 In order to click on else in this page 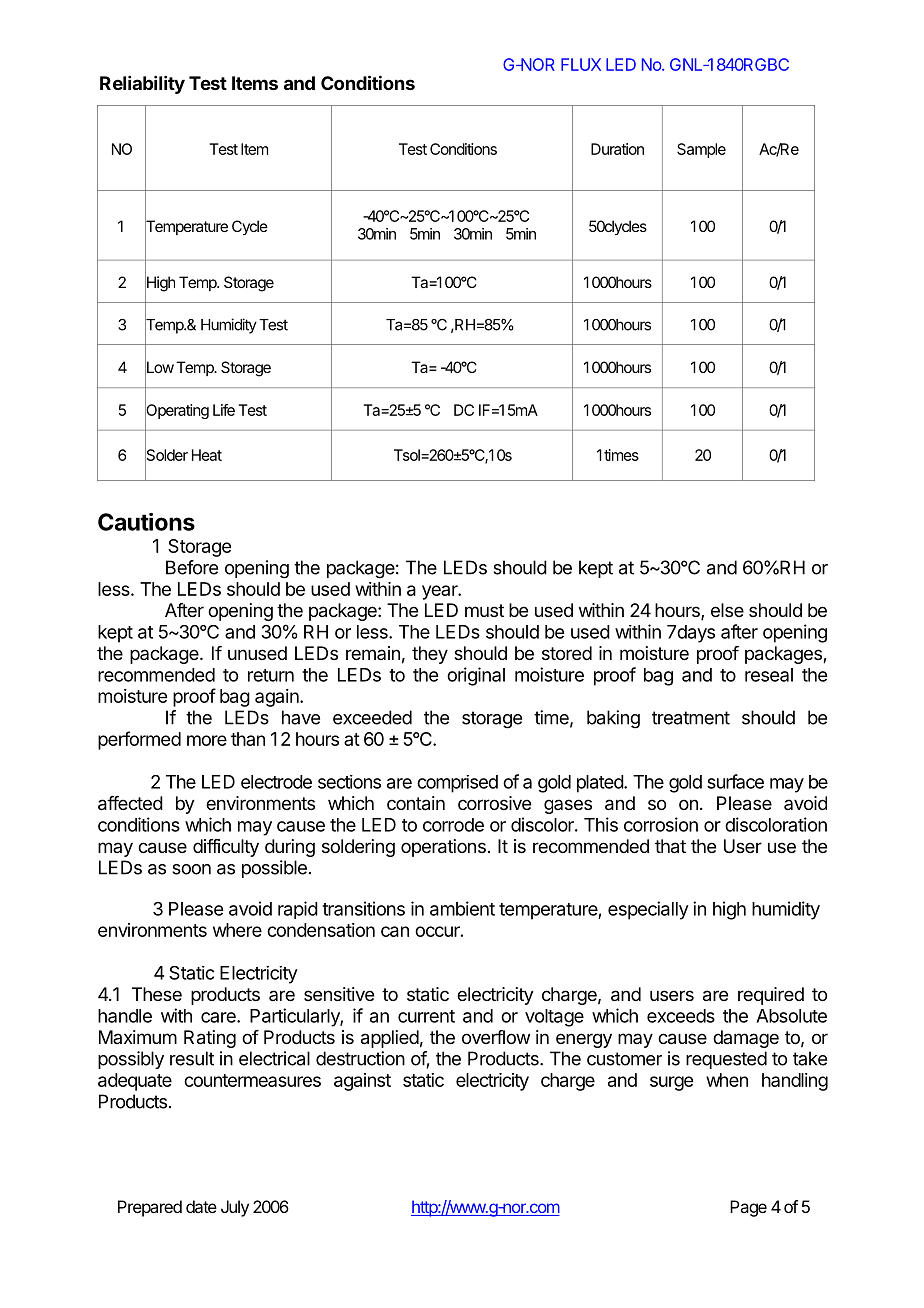, I will do `click(727, 610)`.
